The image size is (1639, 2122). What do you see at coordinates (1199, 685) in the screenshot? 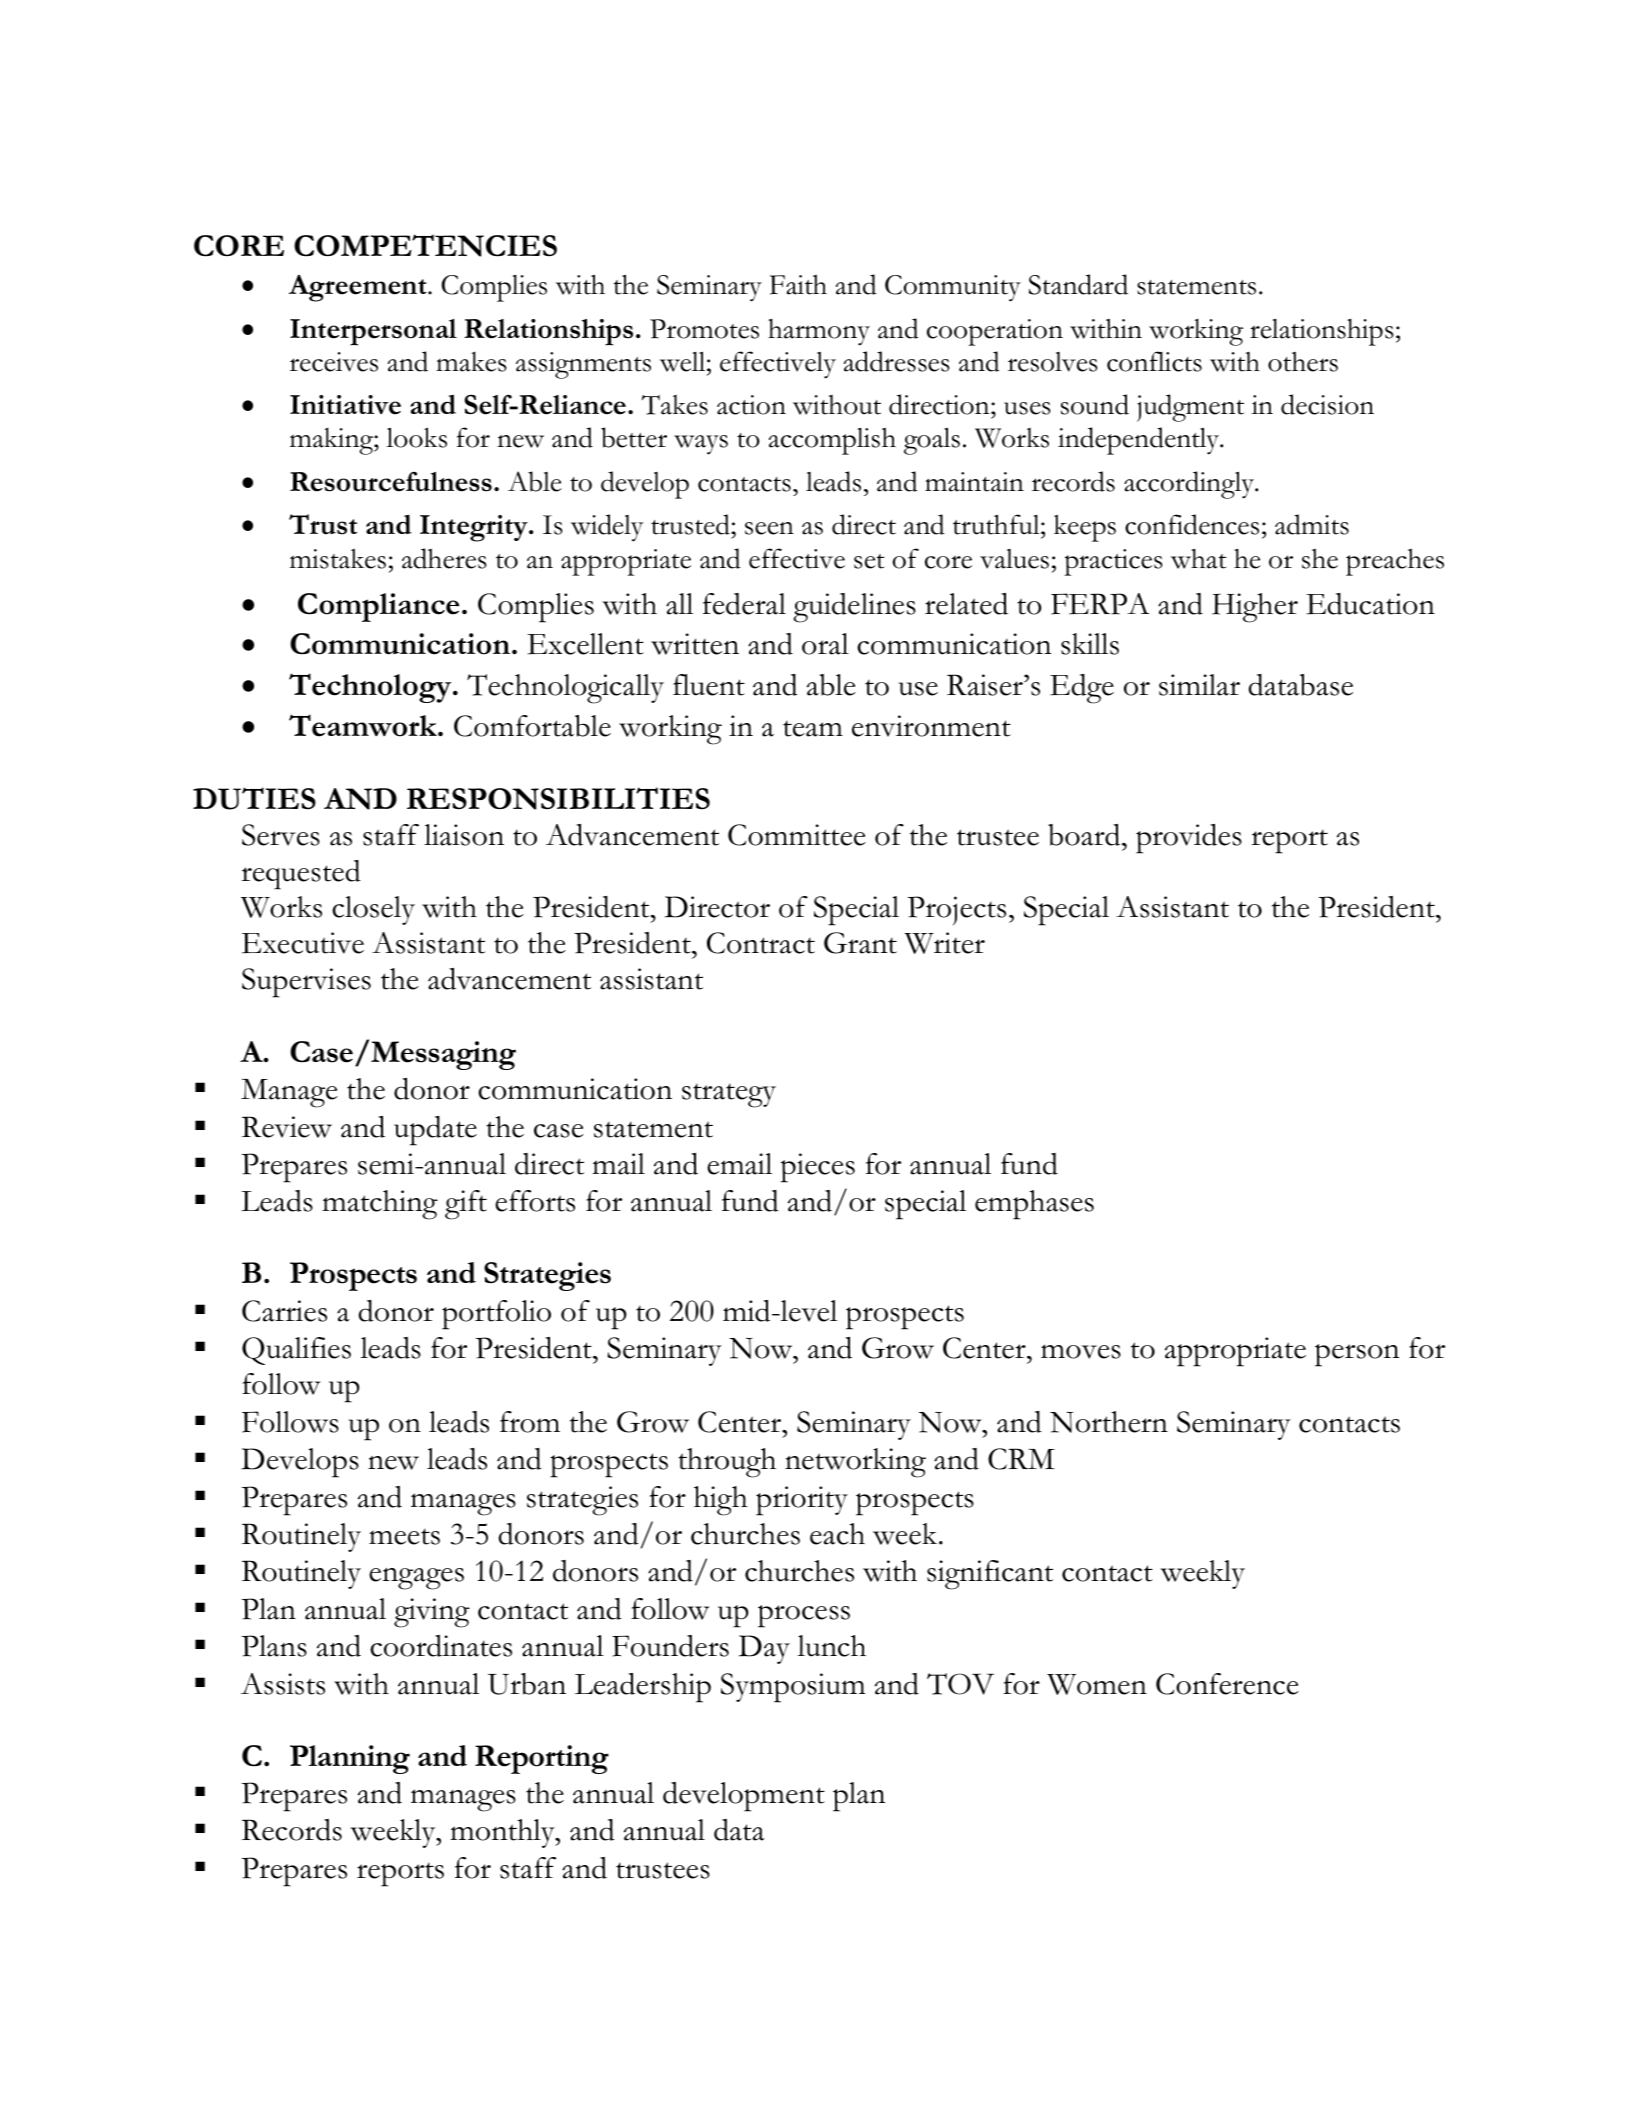
I see `similar` at bounding box center [1199, 685].
